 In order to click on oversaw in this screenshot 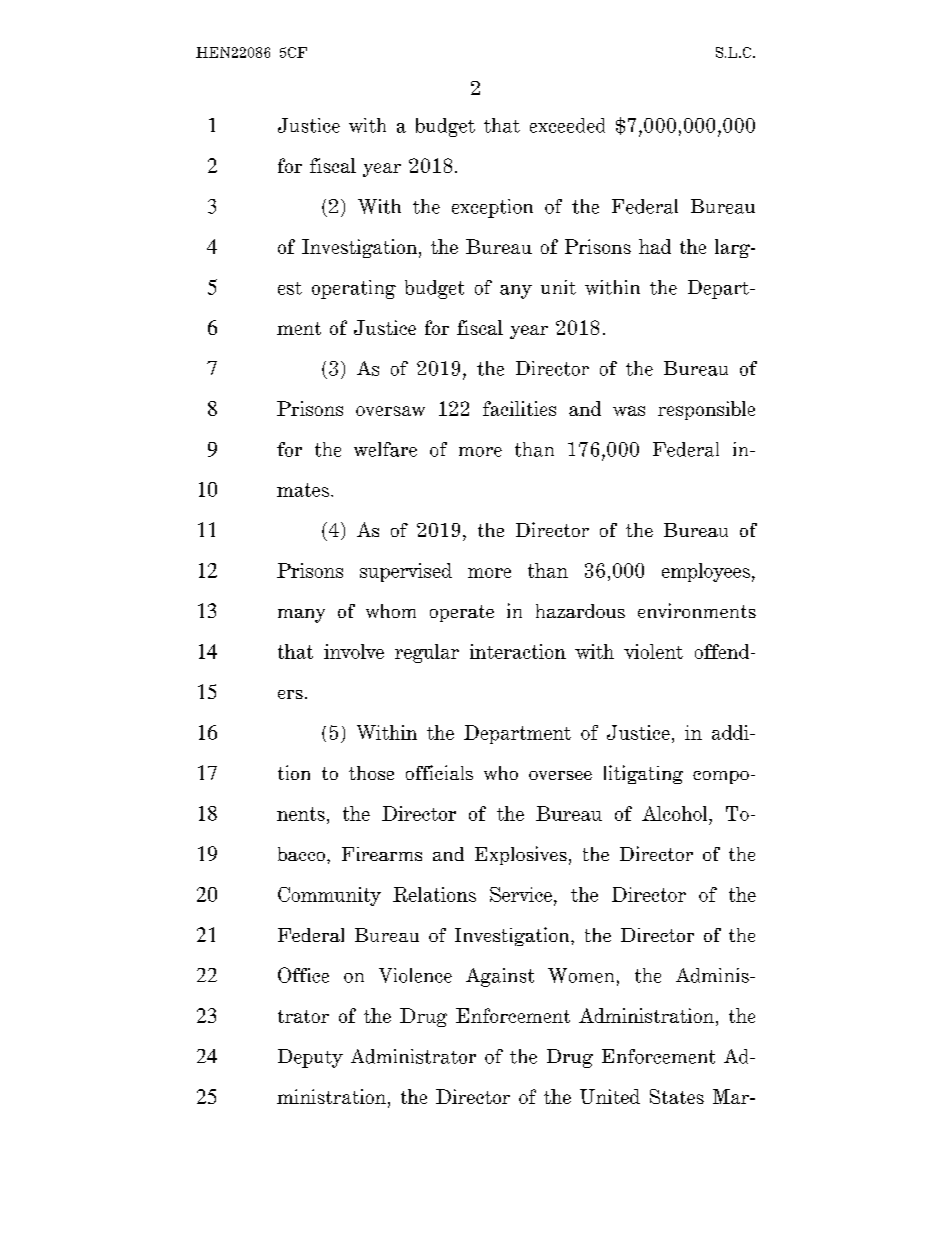, I will do `click(390, 411)`.
